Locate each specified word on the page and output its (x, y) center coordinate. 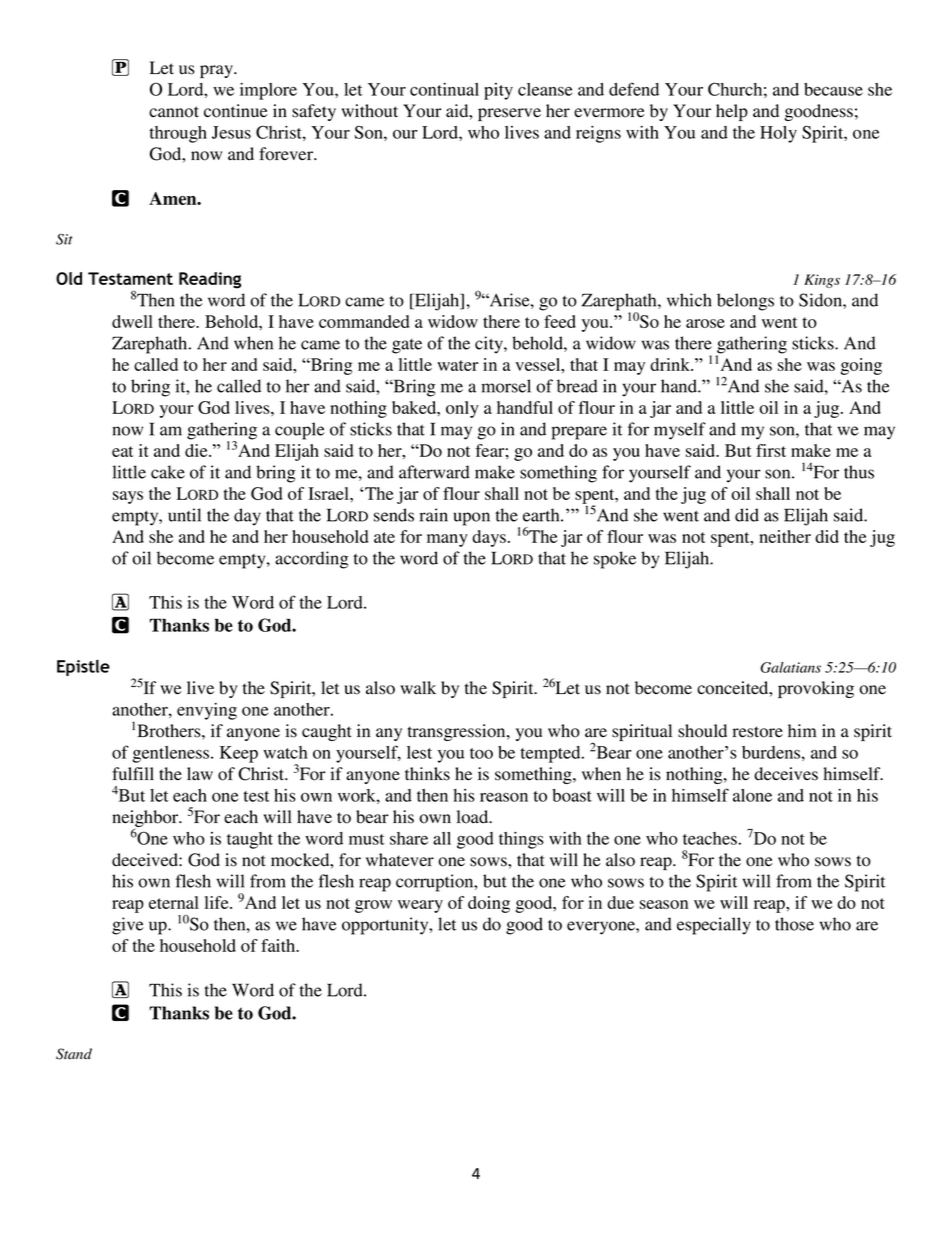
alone (752, 795)
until (184, 515)
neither (785, 536)
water (457, 365)
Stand (74, 1054)
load (474, 817)
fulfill (133, 773)
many (447, 540)
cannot (174, 112)
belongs (745, 302)
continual (444, 89)
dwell (132, 321)
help (732, 112)
